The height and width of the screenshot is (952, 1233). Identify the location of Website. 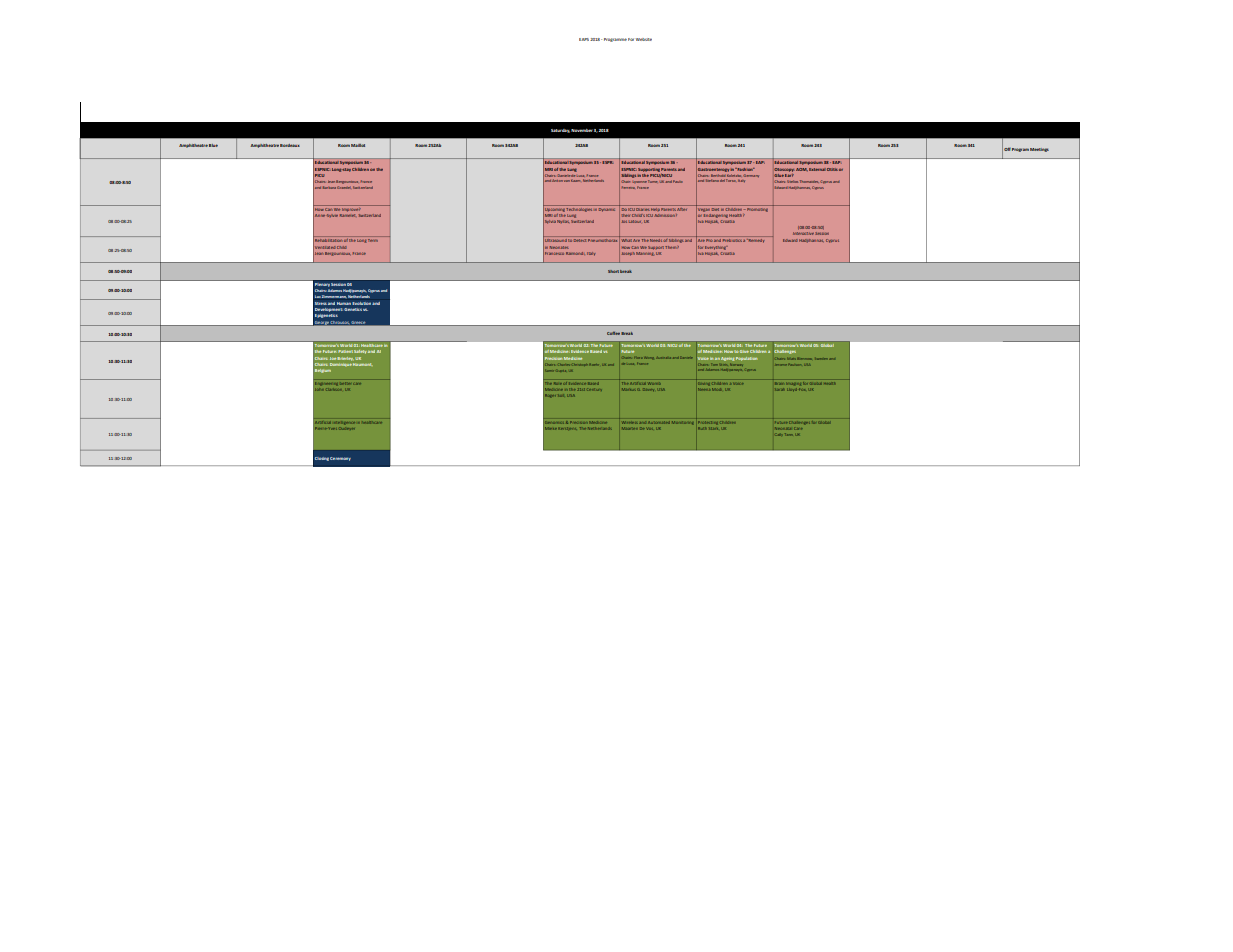
(644, 39).
